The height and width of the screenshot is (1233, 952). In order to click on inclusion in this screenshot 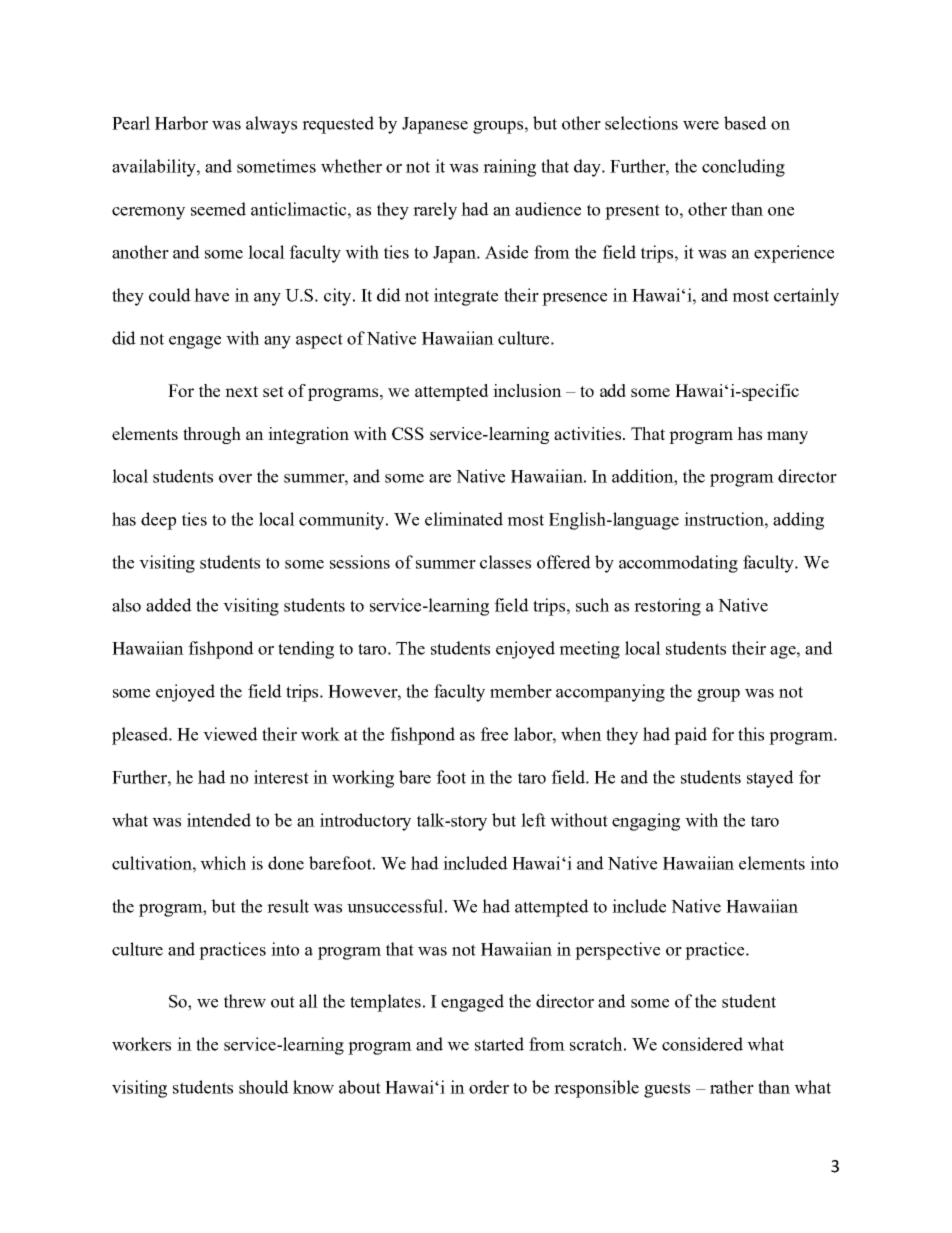, I will do `click(527, 390)`.
